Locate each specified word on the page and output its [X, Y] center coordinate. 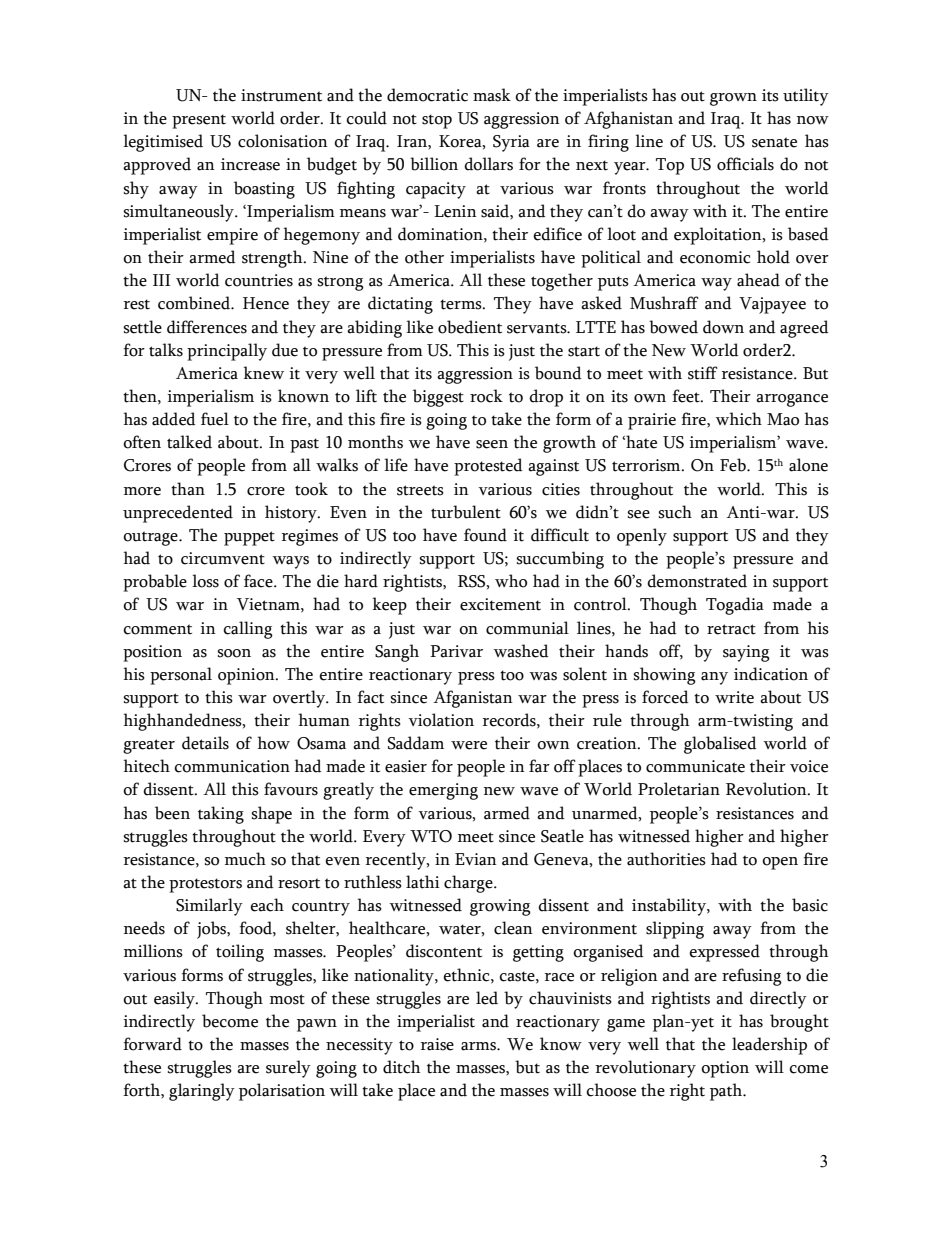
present [199, 121]
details [205, 743]
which [738, 419]
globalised [720, 745]
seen [492, 444]
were [469, 745]
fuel [215, 419]
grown [733, 99]
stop [437, 121]
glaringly [202, 1092]
